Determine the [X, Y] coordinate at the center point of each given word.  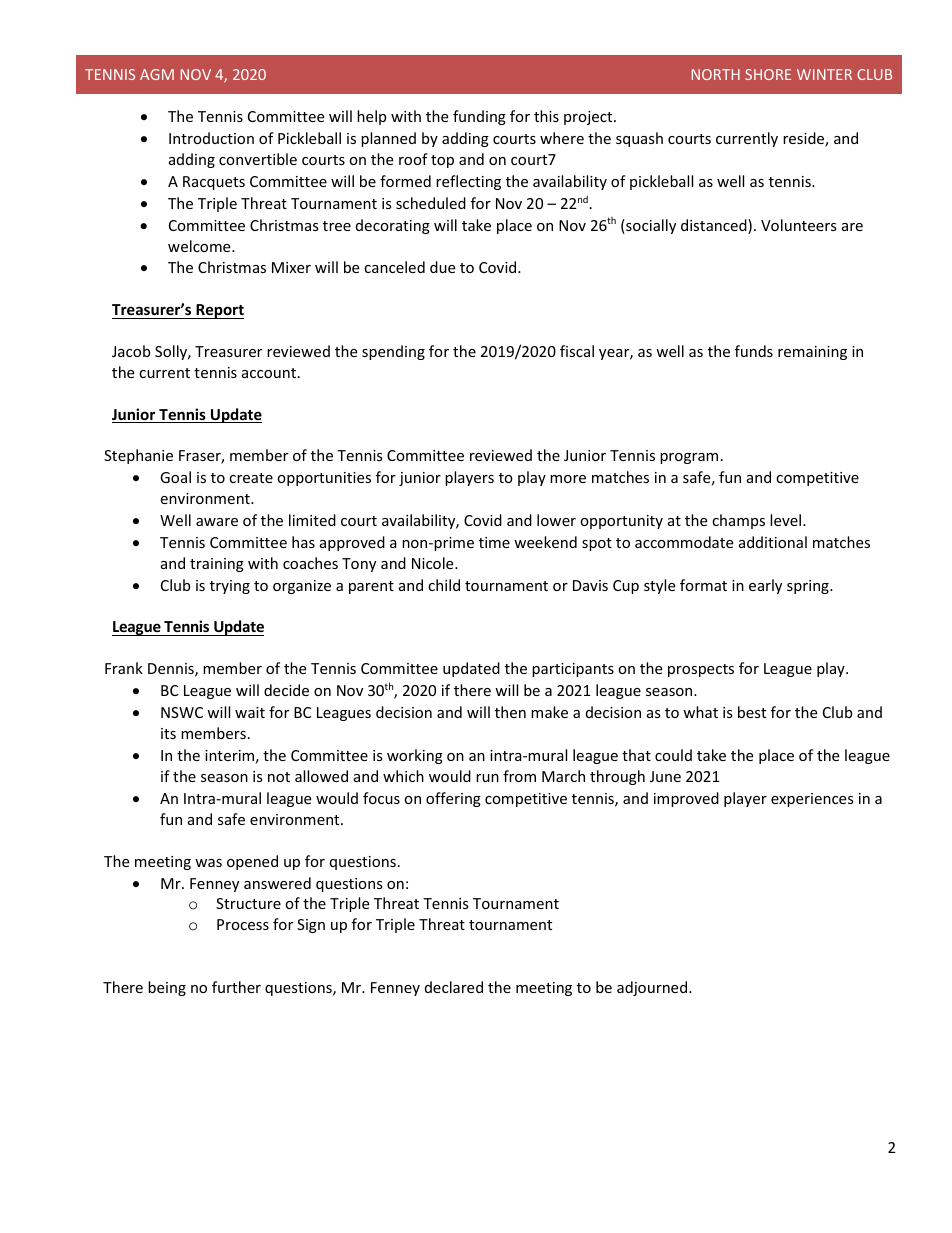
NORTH [716, 74]
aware [217, 522]
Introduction [211, 138]
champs [738, 521]
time [494, 542]
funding [479, 117]
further [236, 987]
